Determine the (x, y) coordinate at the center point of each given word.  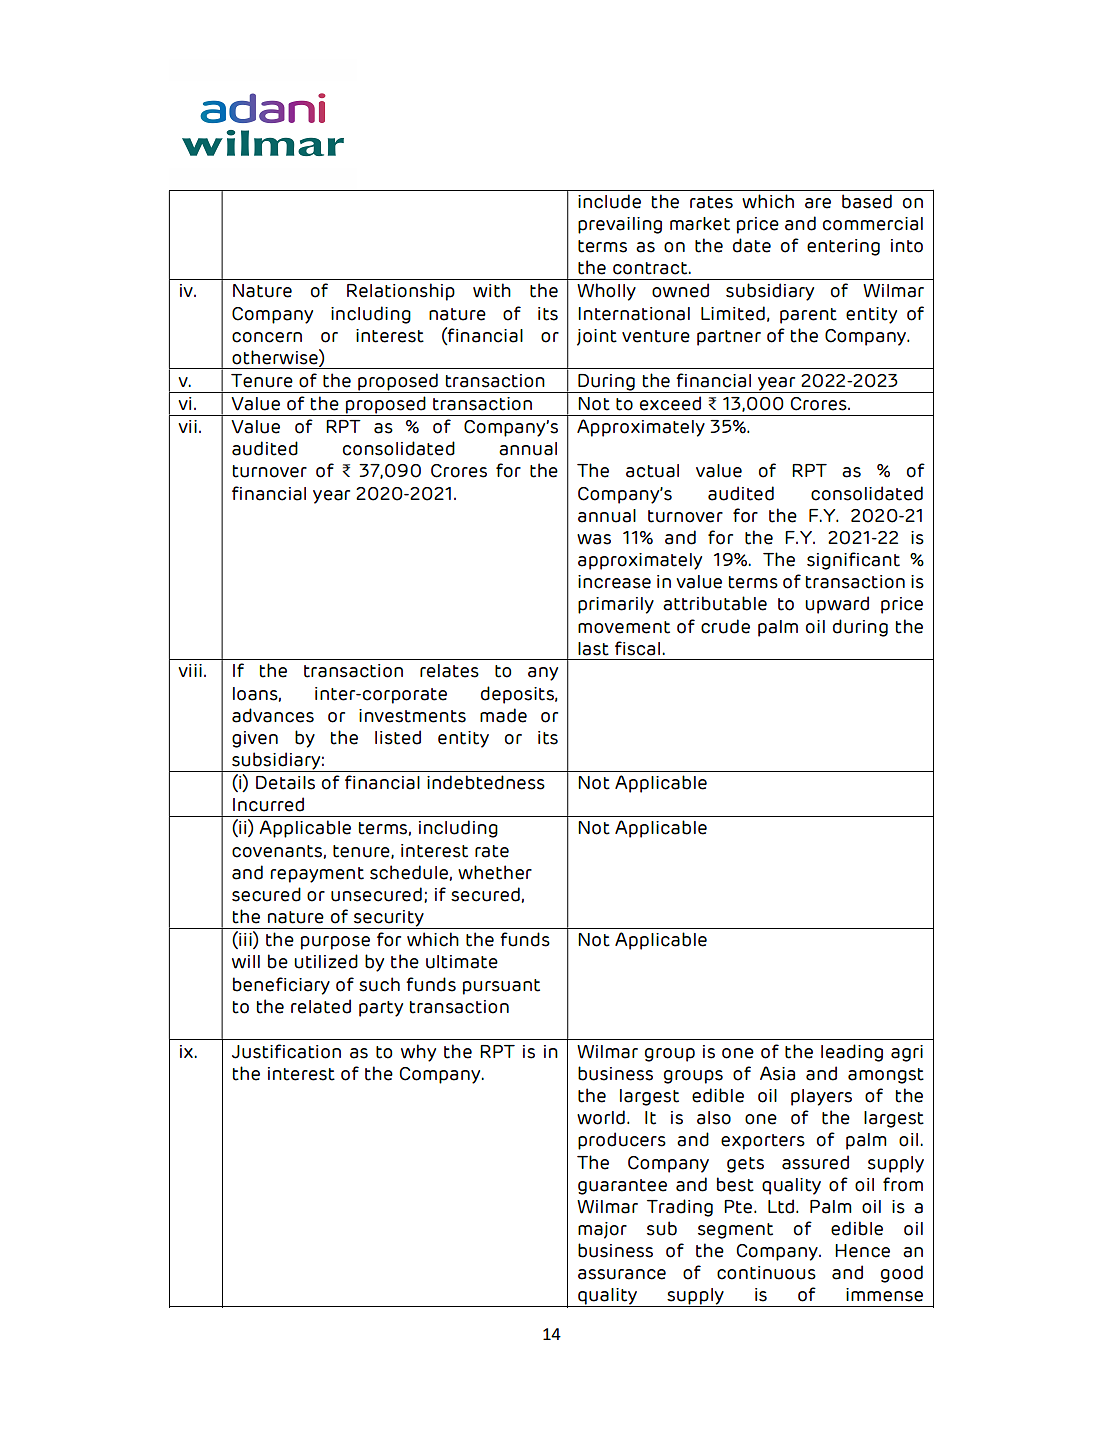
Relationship (401, 292)
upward (837, 605)
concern (267, 337)
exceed (670, 403)
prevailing (620, 225)
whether (495, 872)
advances (273, 715)
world (601, 1117)
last (593, 649)
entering (843, 247)
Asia (777, 1073)
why (418, 1053)
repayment (317, 875)
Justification (286, 1051)
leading (852, 1053)
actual (652, 471)
